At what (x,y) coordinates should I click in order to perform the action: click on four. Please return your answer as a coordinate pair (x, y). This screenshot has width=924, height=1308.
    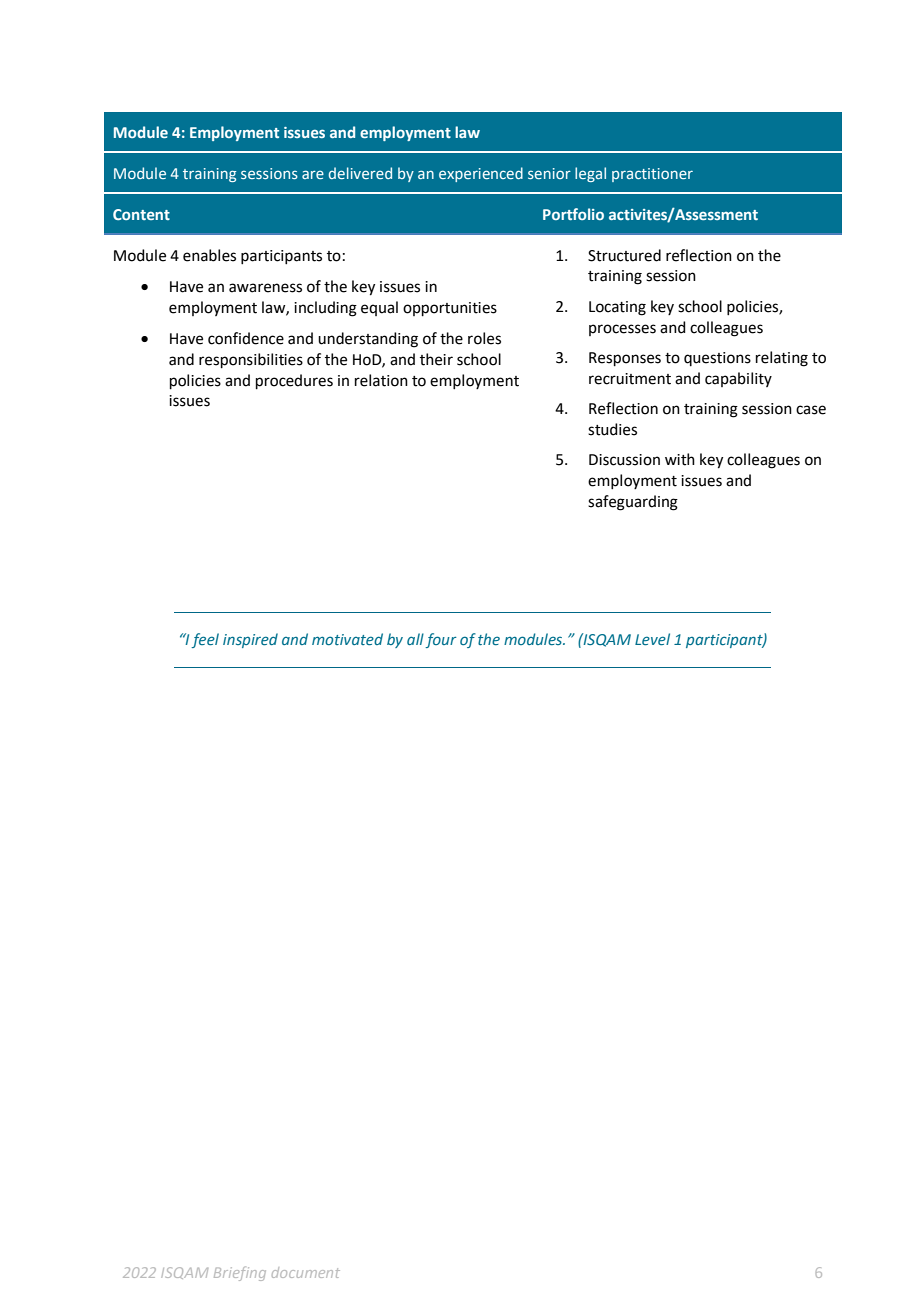
    Looking at the image, I should click on (441, 640).
